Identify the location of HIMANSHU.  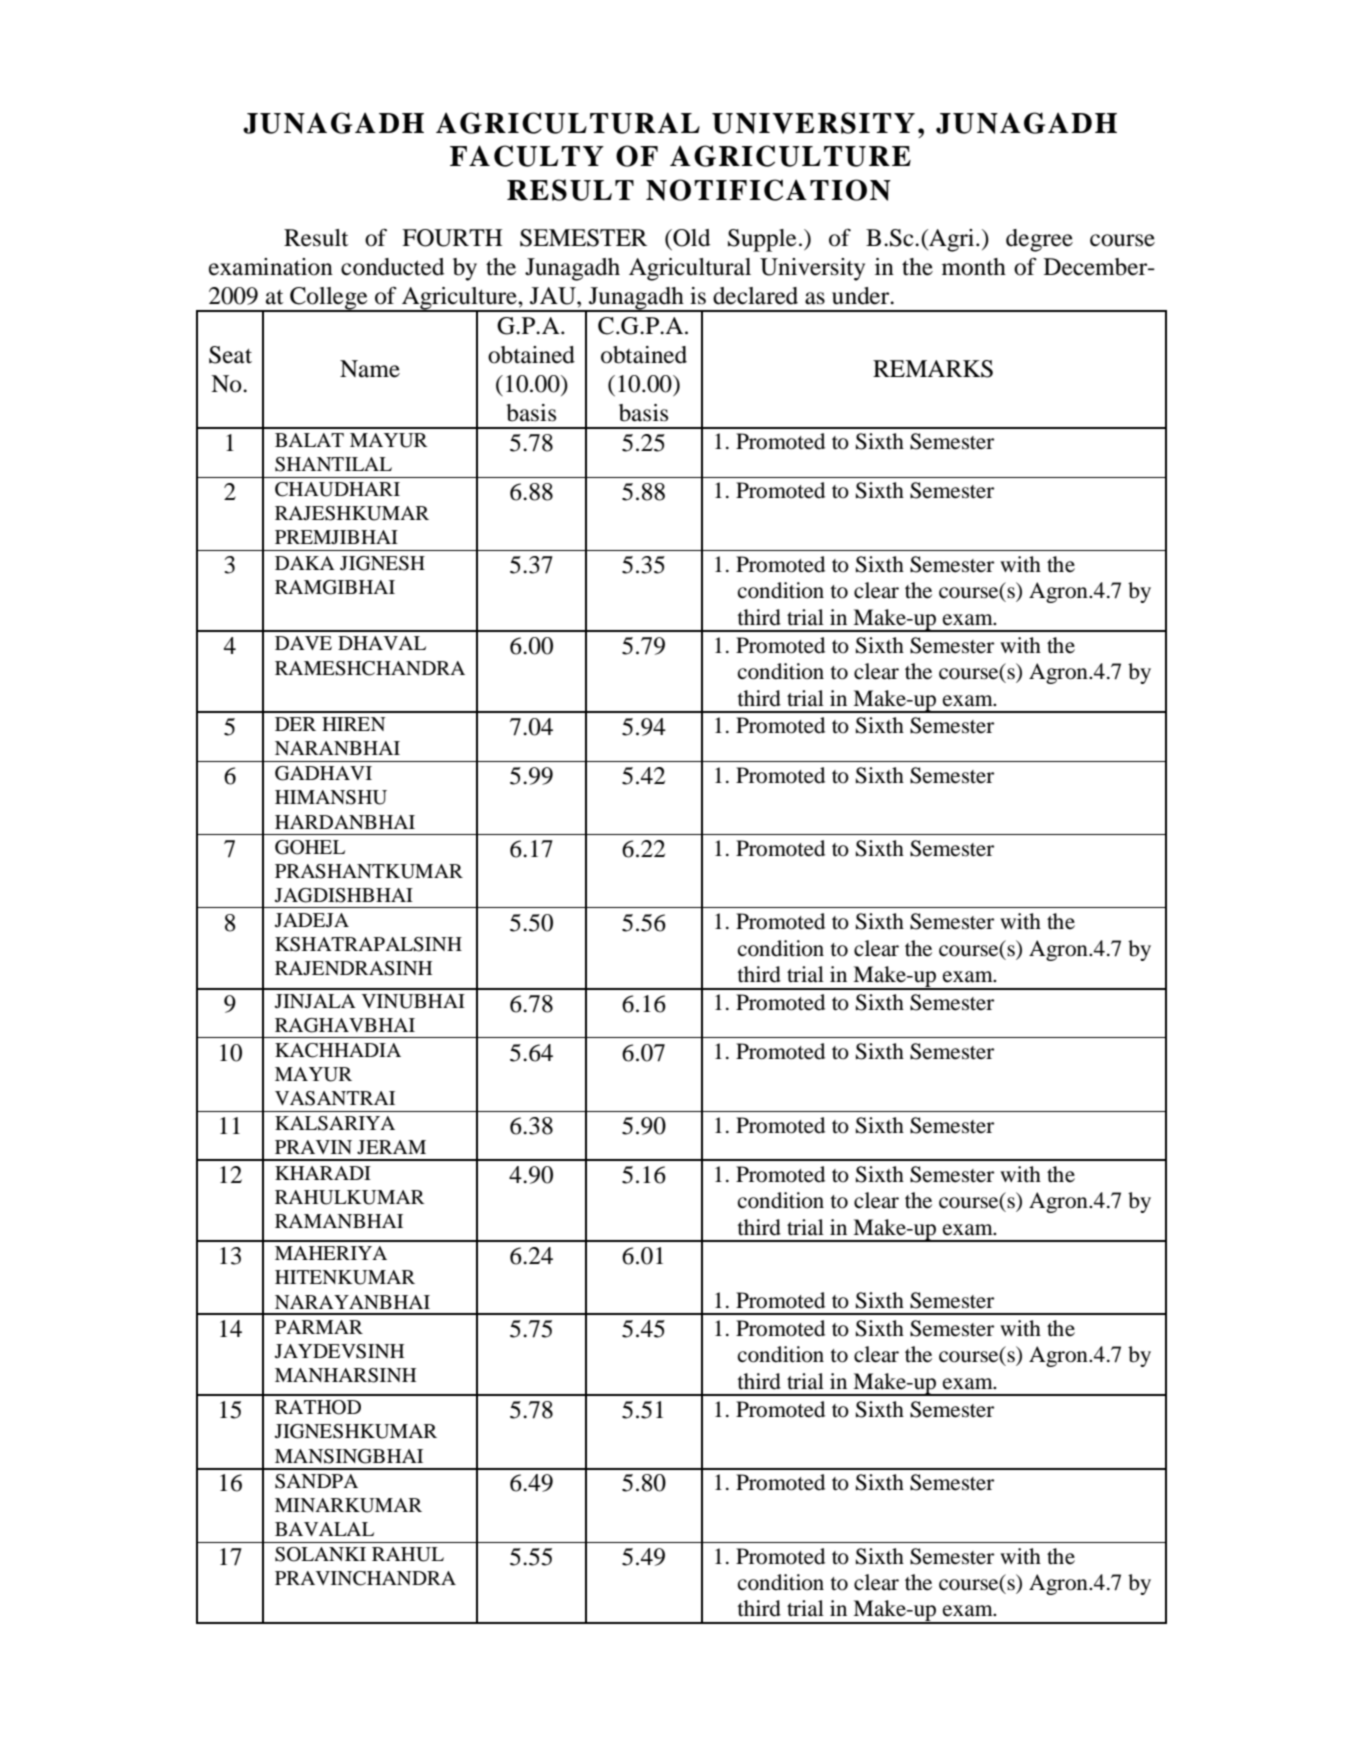
(331, 797).
